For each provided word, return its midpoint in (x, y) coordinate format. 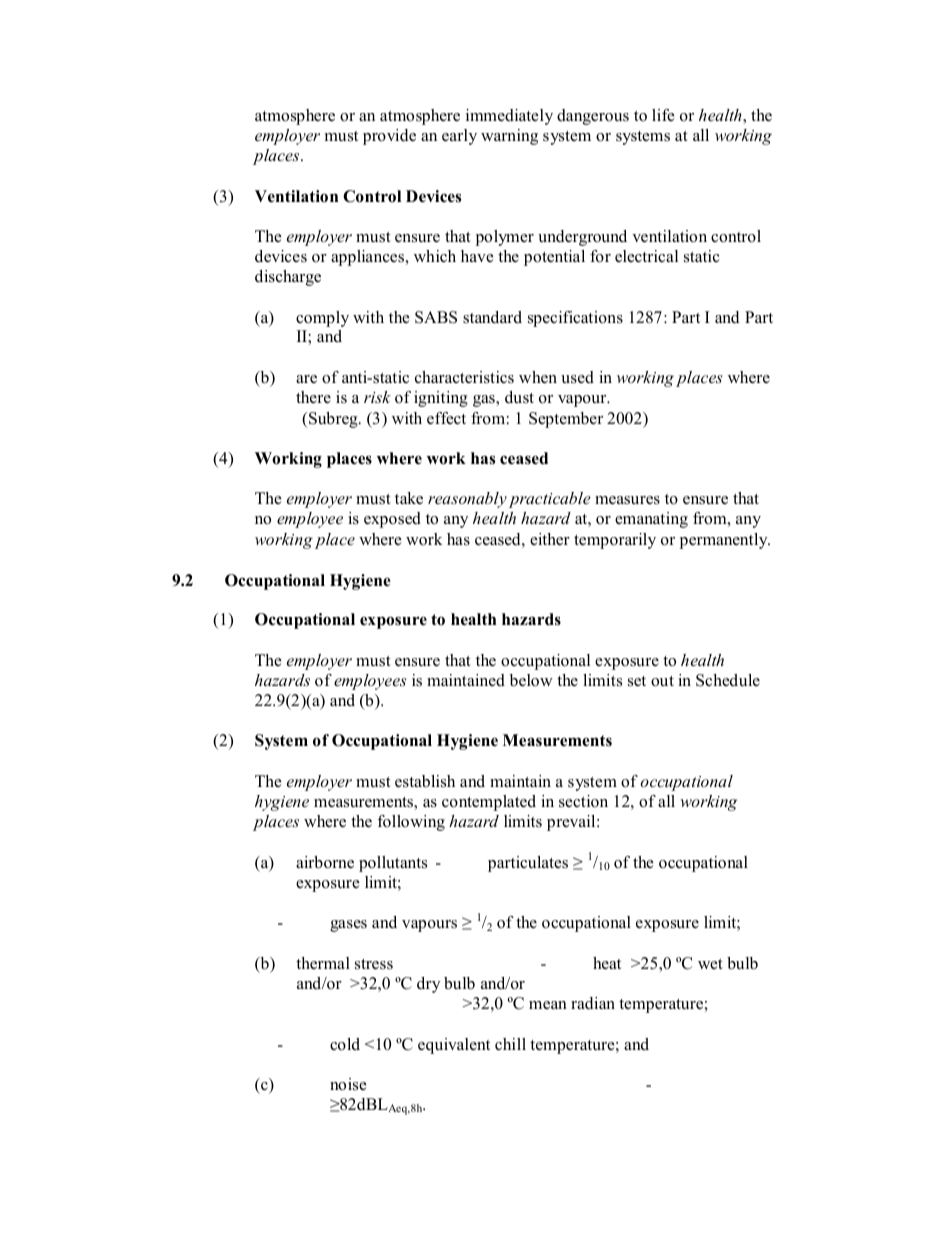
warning (509, 137)
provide (389, 137)
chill (510, 1044)
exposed (392, 520)
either (550, 539)
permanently (725, 541)
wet (710, 964)
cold (345, 1044)
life (663, 115)
